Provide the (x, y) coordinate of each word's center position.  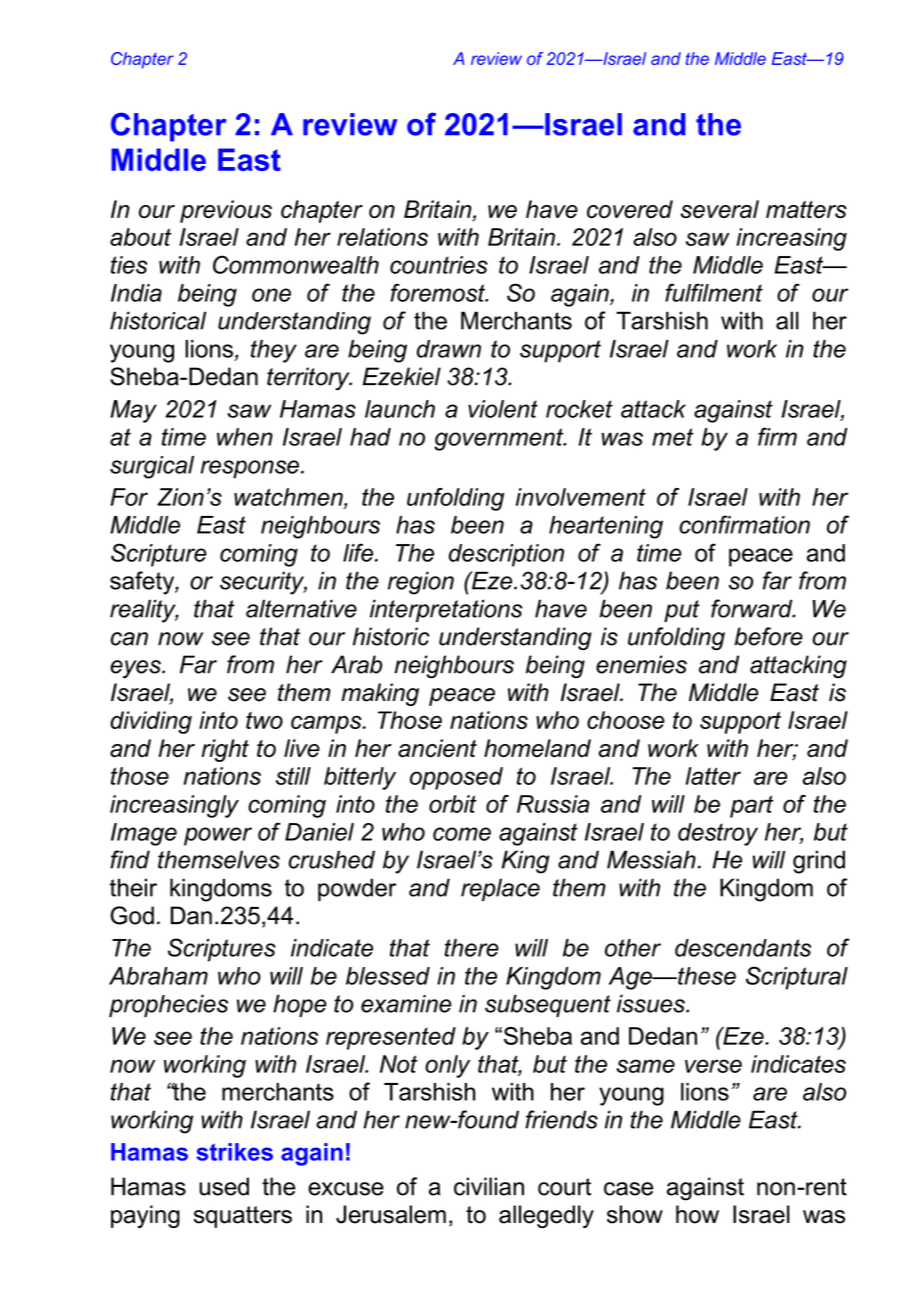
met (673, 437)
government (500, 439)
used (224, 1186)
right (225, 750)
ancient (437, 748)
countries (439, 265)
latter (713, 776)
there (471, 948)
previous (226, 211)
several (719, 209)
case (628, 1189)
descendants (743, 948)
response (250, 469)
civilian (489, 1186)
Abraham (158, 976)
